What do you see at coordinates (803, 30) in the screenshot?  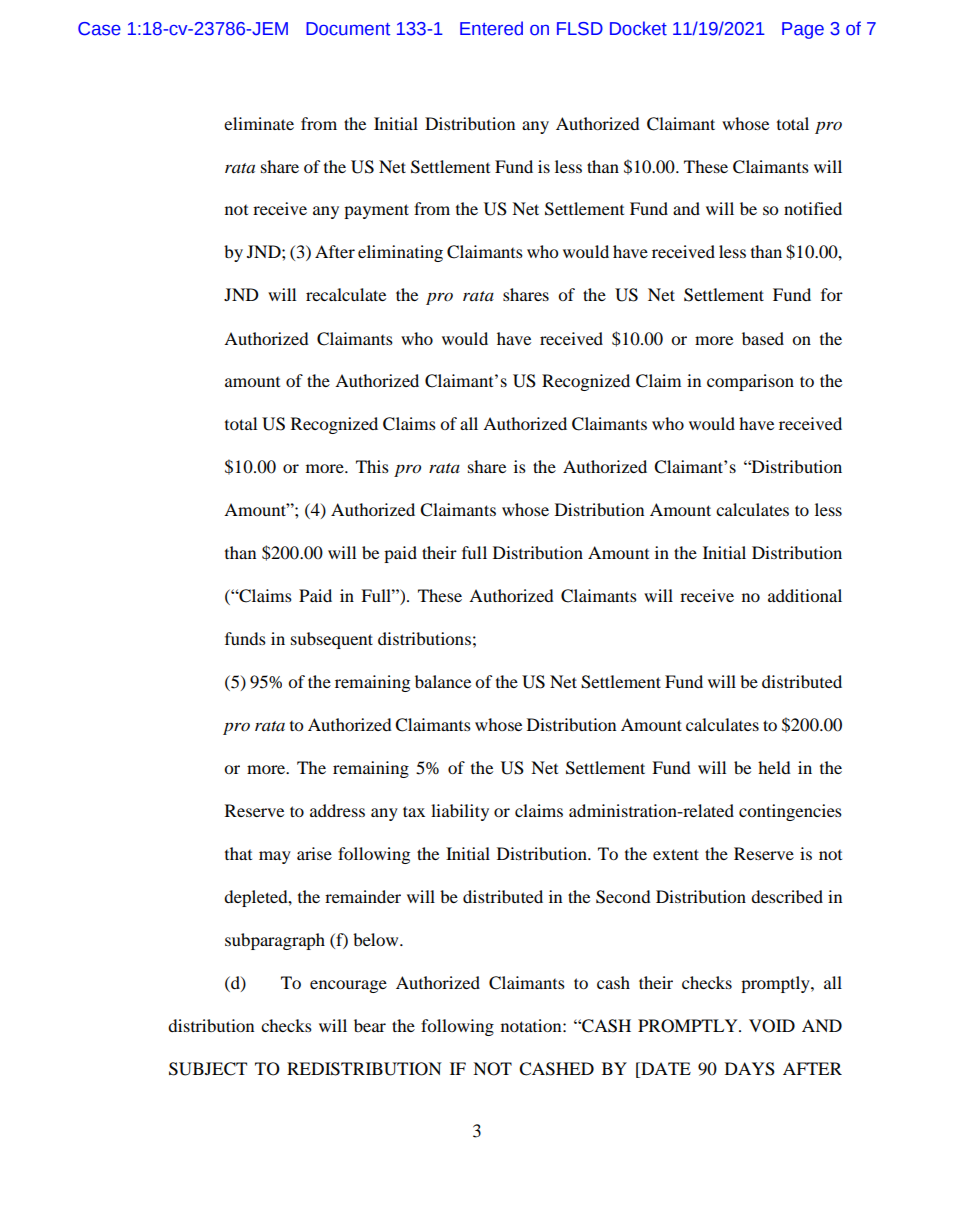 I see `Page` at bounding box center [803, 30].
